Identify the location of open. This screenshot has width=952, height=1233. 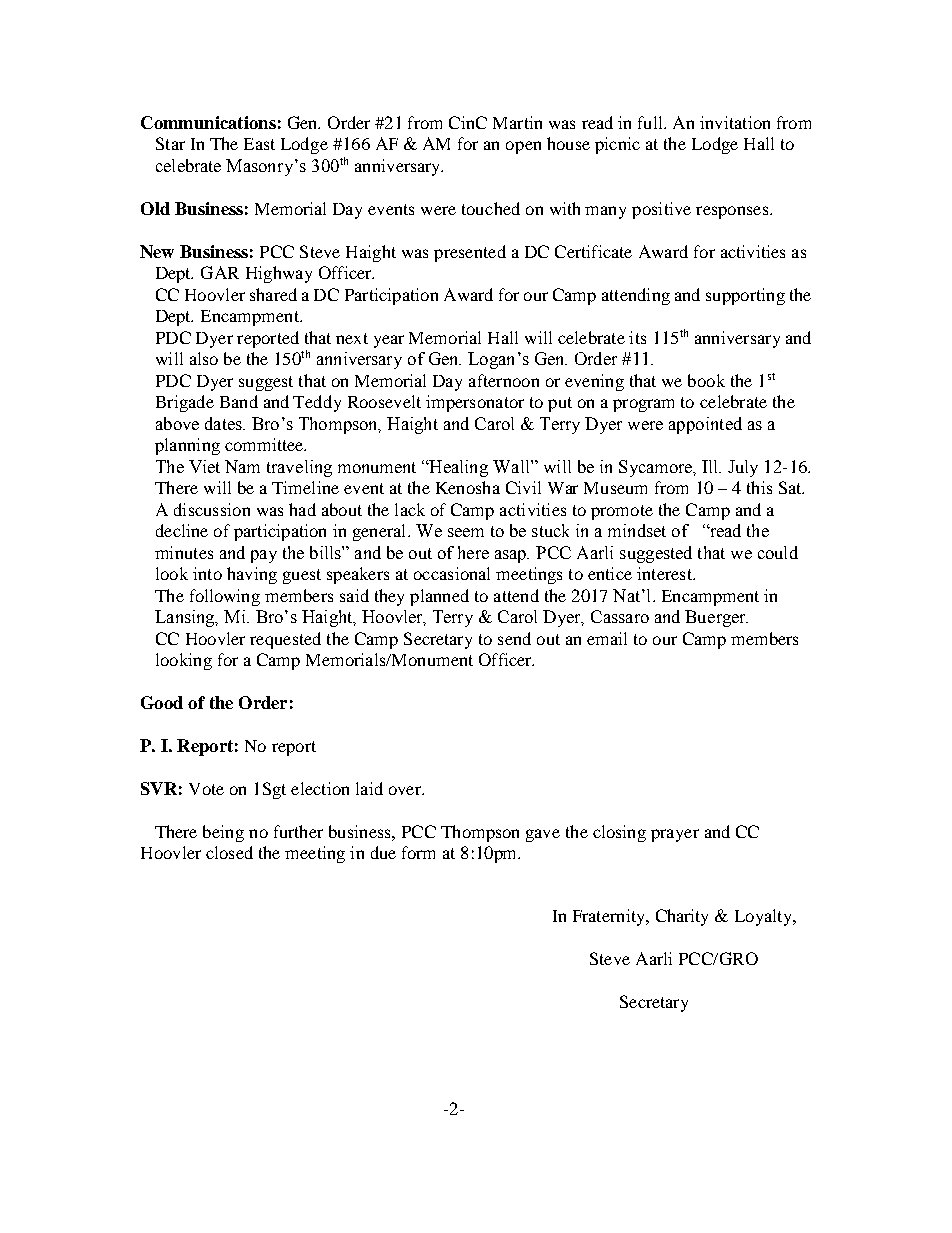
(523, 147).
